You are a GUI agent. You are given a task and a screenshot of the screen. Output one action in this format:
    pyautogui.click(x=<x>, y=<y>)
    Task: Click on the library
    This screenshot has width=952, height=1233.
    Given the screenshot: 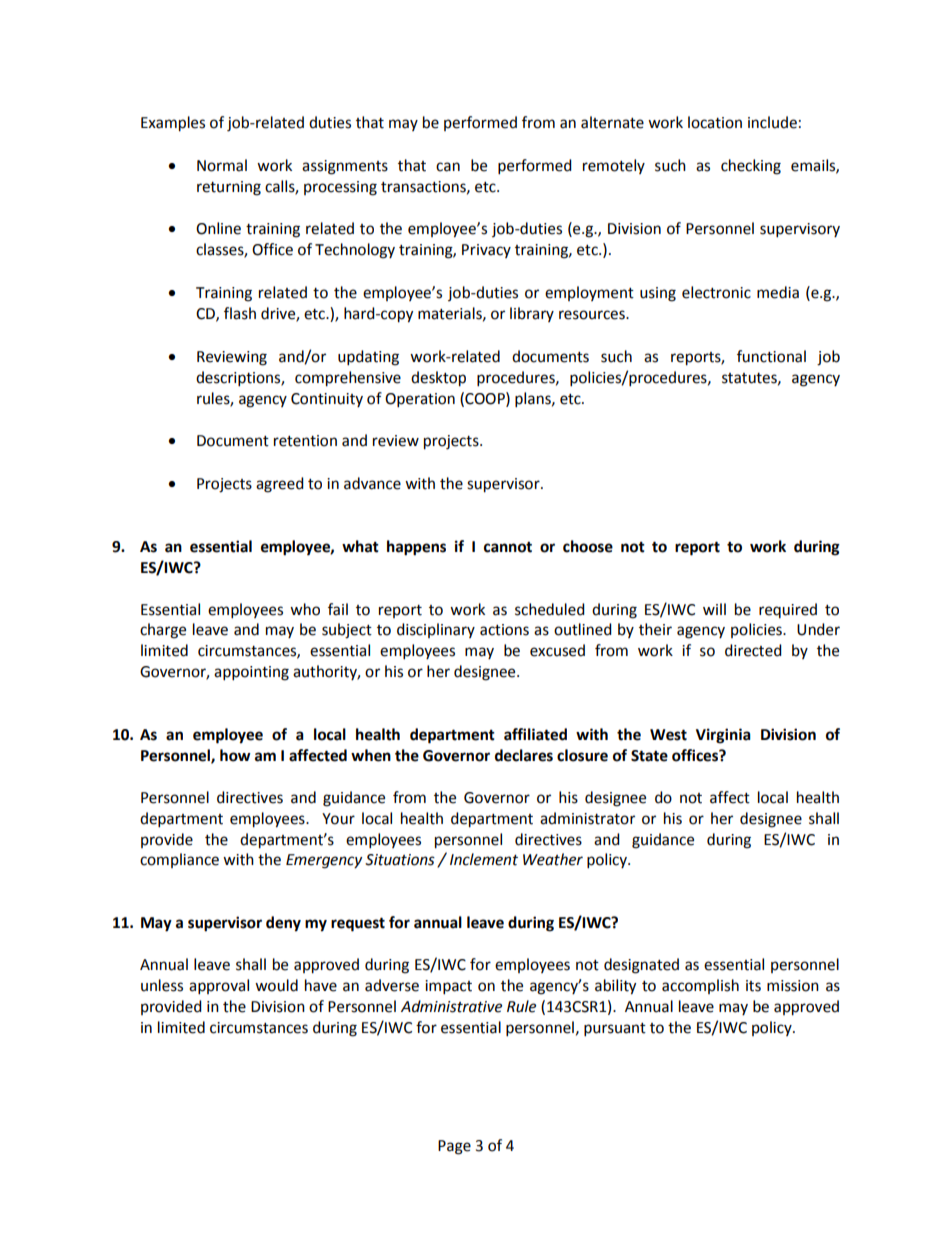 What is the action you would take?
    pyautogui.click(x=532, y=314)
